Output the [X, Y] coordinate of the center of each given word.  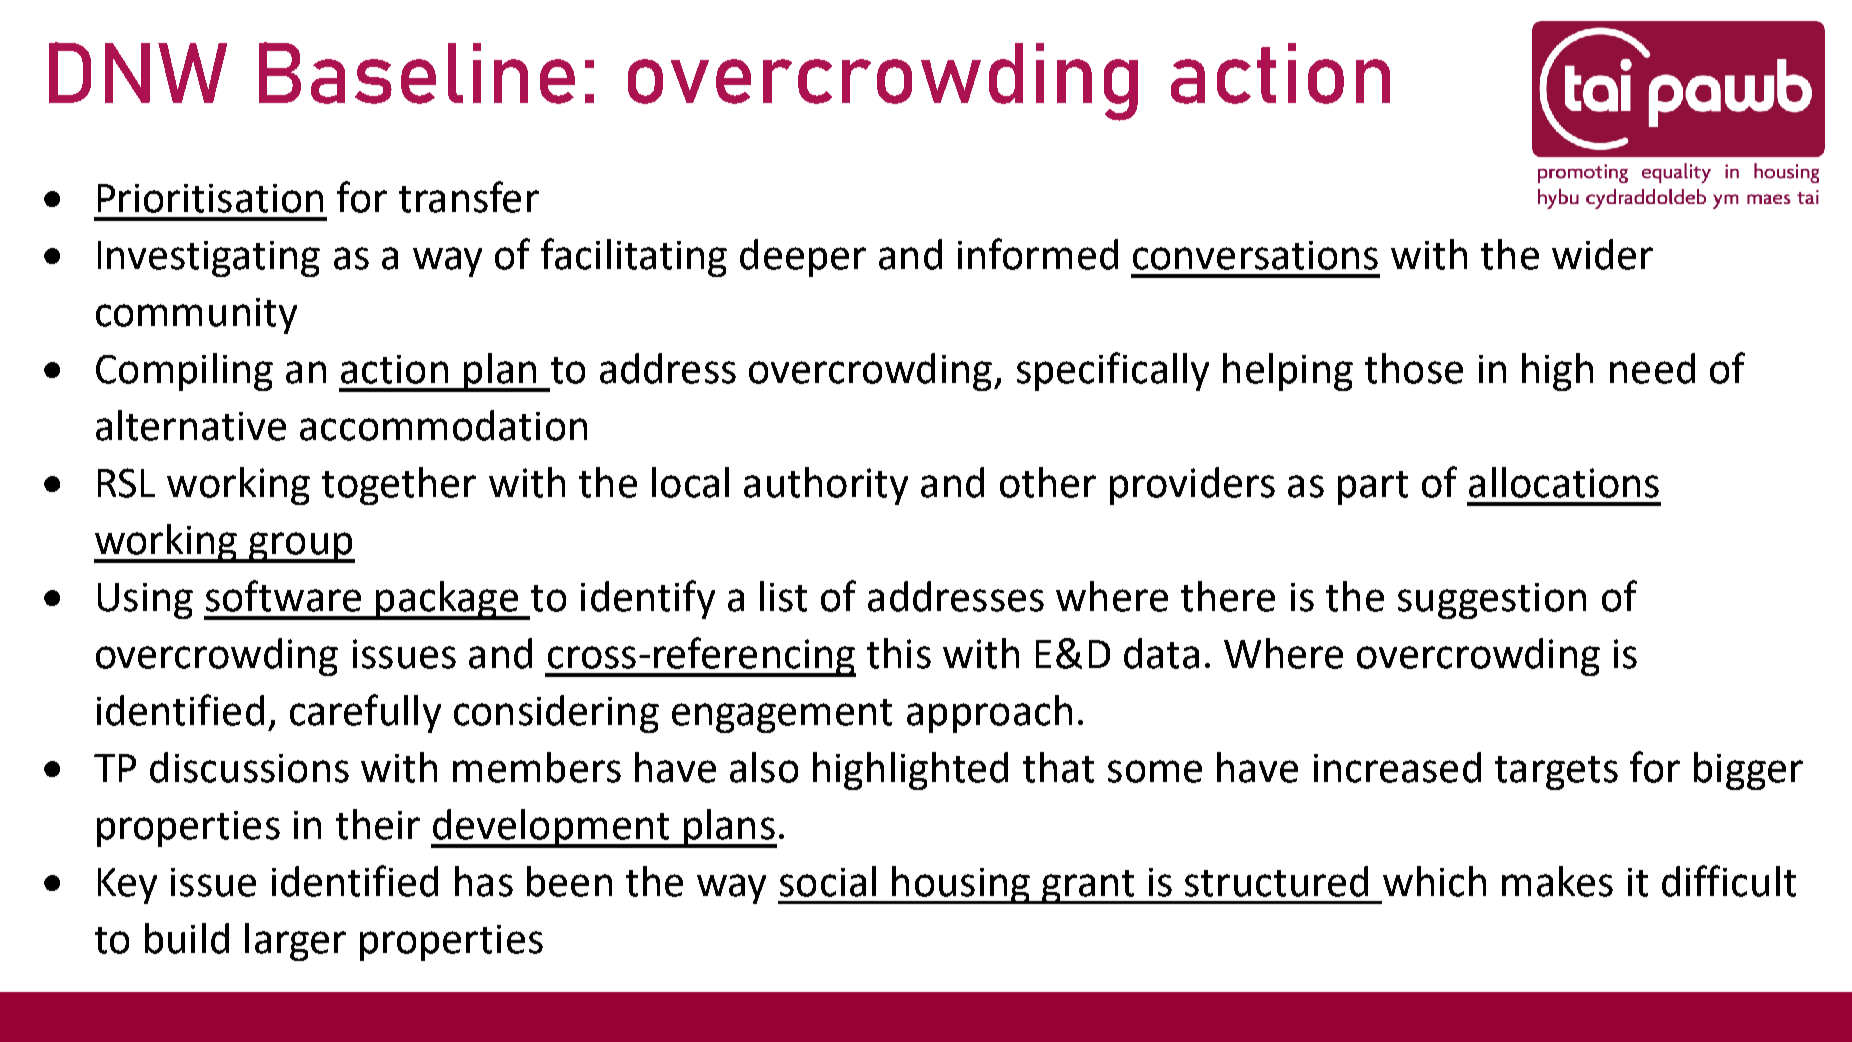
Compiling [184, 372]
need [1652, 368]
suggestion [1492, 601]
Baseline [417, 73]
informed [1038, 254]
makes [1557, 881]
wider [1602, 254]
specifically [1113, 371]
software [283, 596]
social [828, 881]
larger [295, 942]
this [899, 653]
